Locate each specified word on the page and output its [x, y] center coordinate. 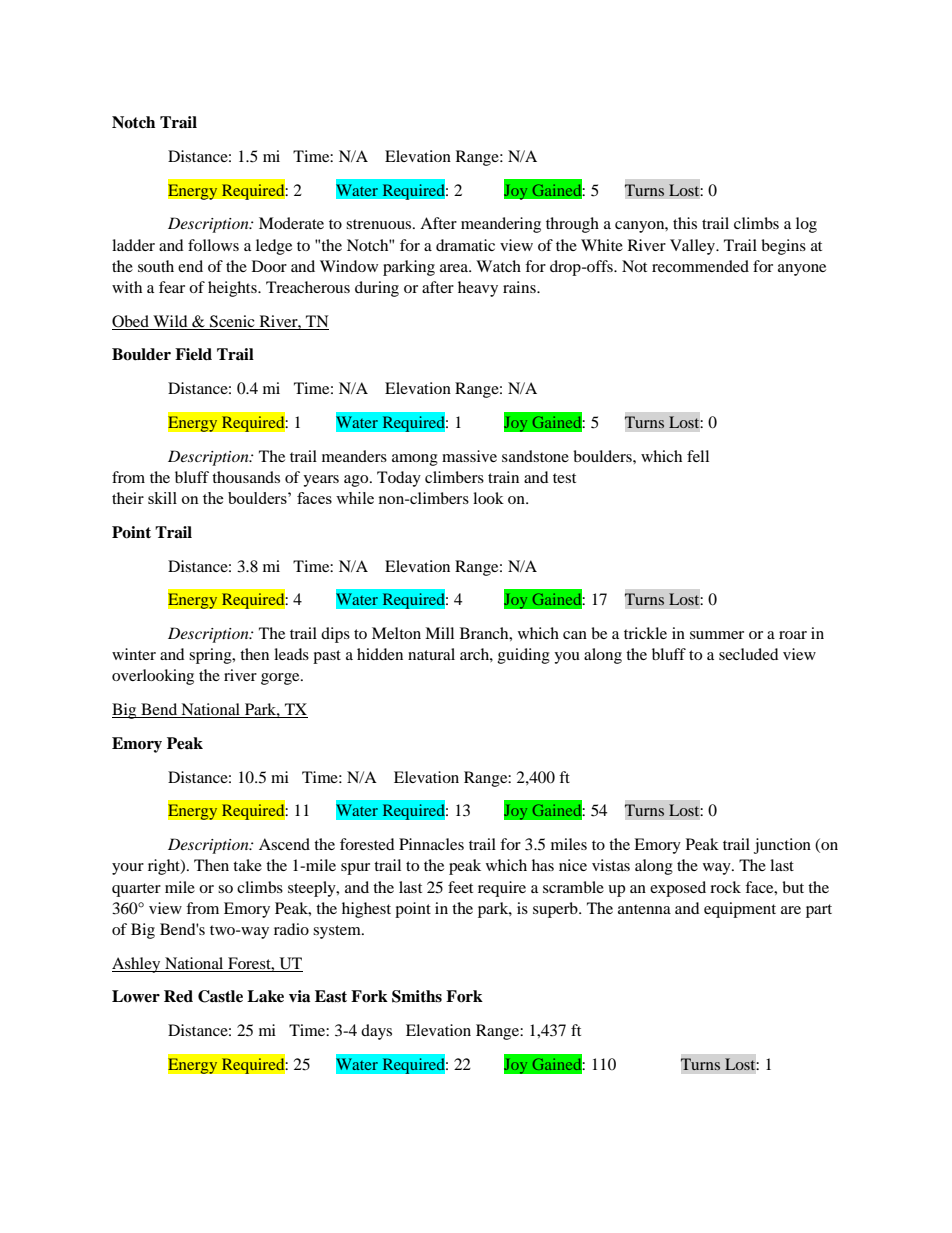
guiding [524, 656]
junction [782, 846]
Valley [693, 247]
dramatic [465, 245]
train [503, 477]
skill [162, 498]
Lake [265, 996]
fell [698, 456]
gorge [281, 679]
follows [213, 245]
